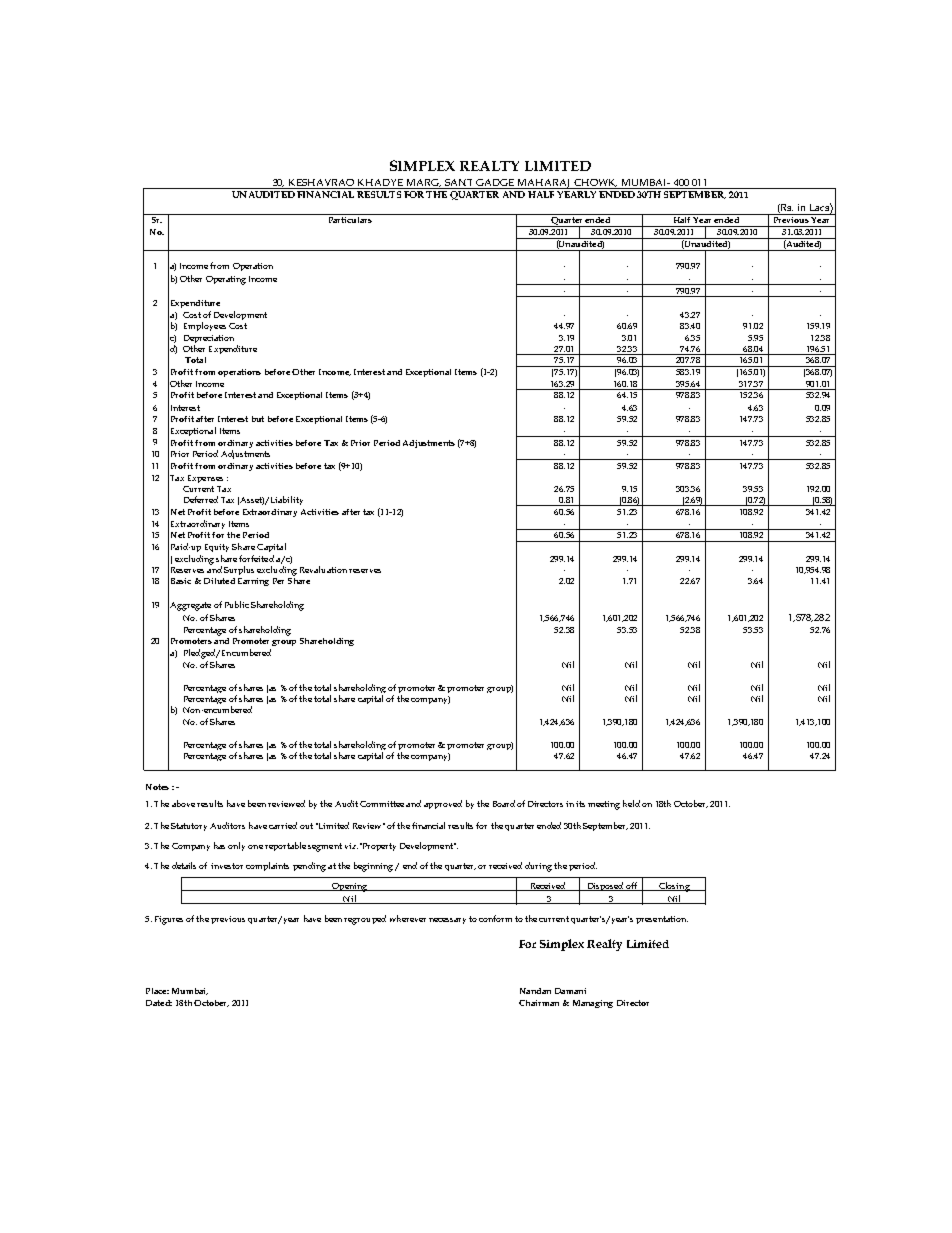 The height and width of the page is (1233, 952). I want to click on Operating, so click(226, 280).
